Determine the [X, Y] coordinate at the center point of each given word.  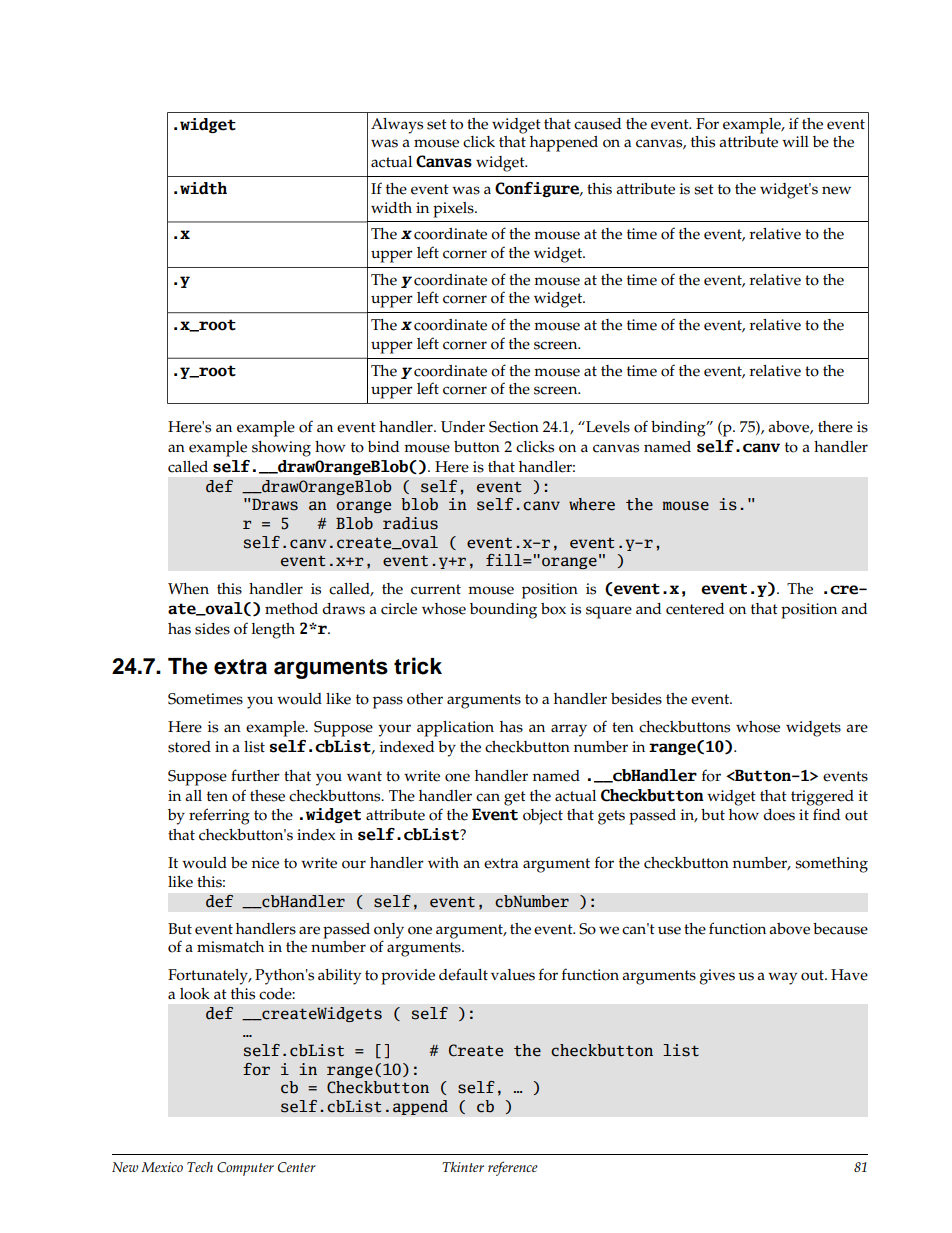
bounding [503, 611]
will [795, 141]
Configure [538, 189]
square [609, 612]
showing [281, 449]
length [273, 631]
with [443, 862]
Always [397, 126]
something [831, 865]
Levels [607, 427]
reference [513, 1168]
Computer [245, 1169]
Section [514, 427]
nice [265, 863]
